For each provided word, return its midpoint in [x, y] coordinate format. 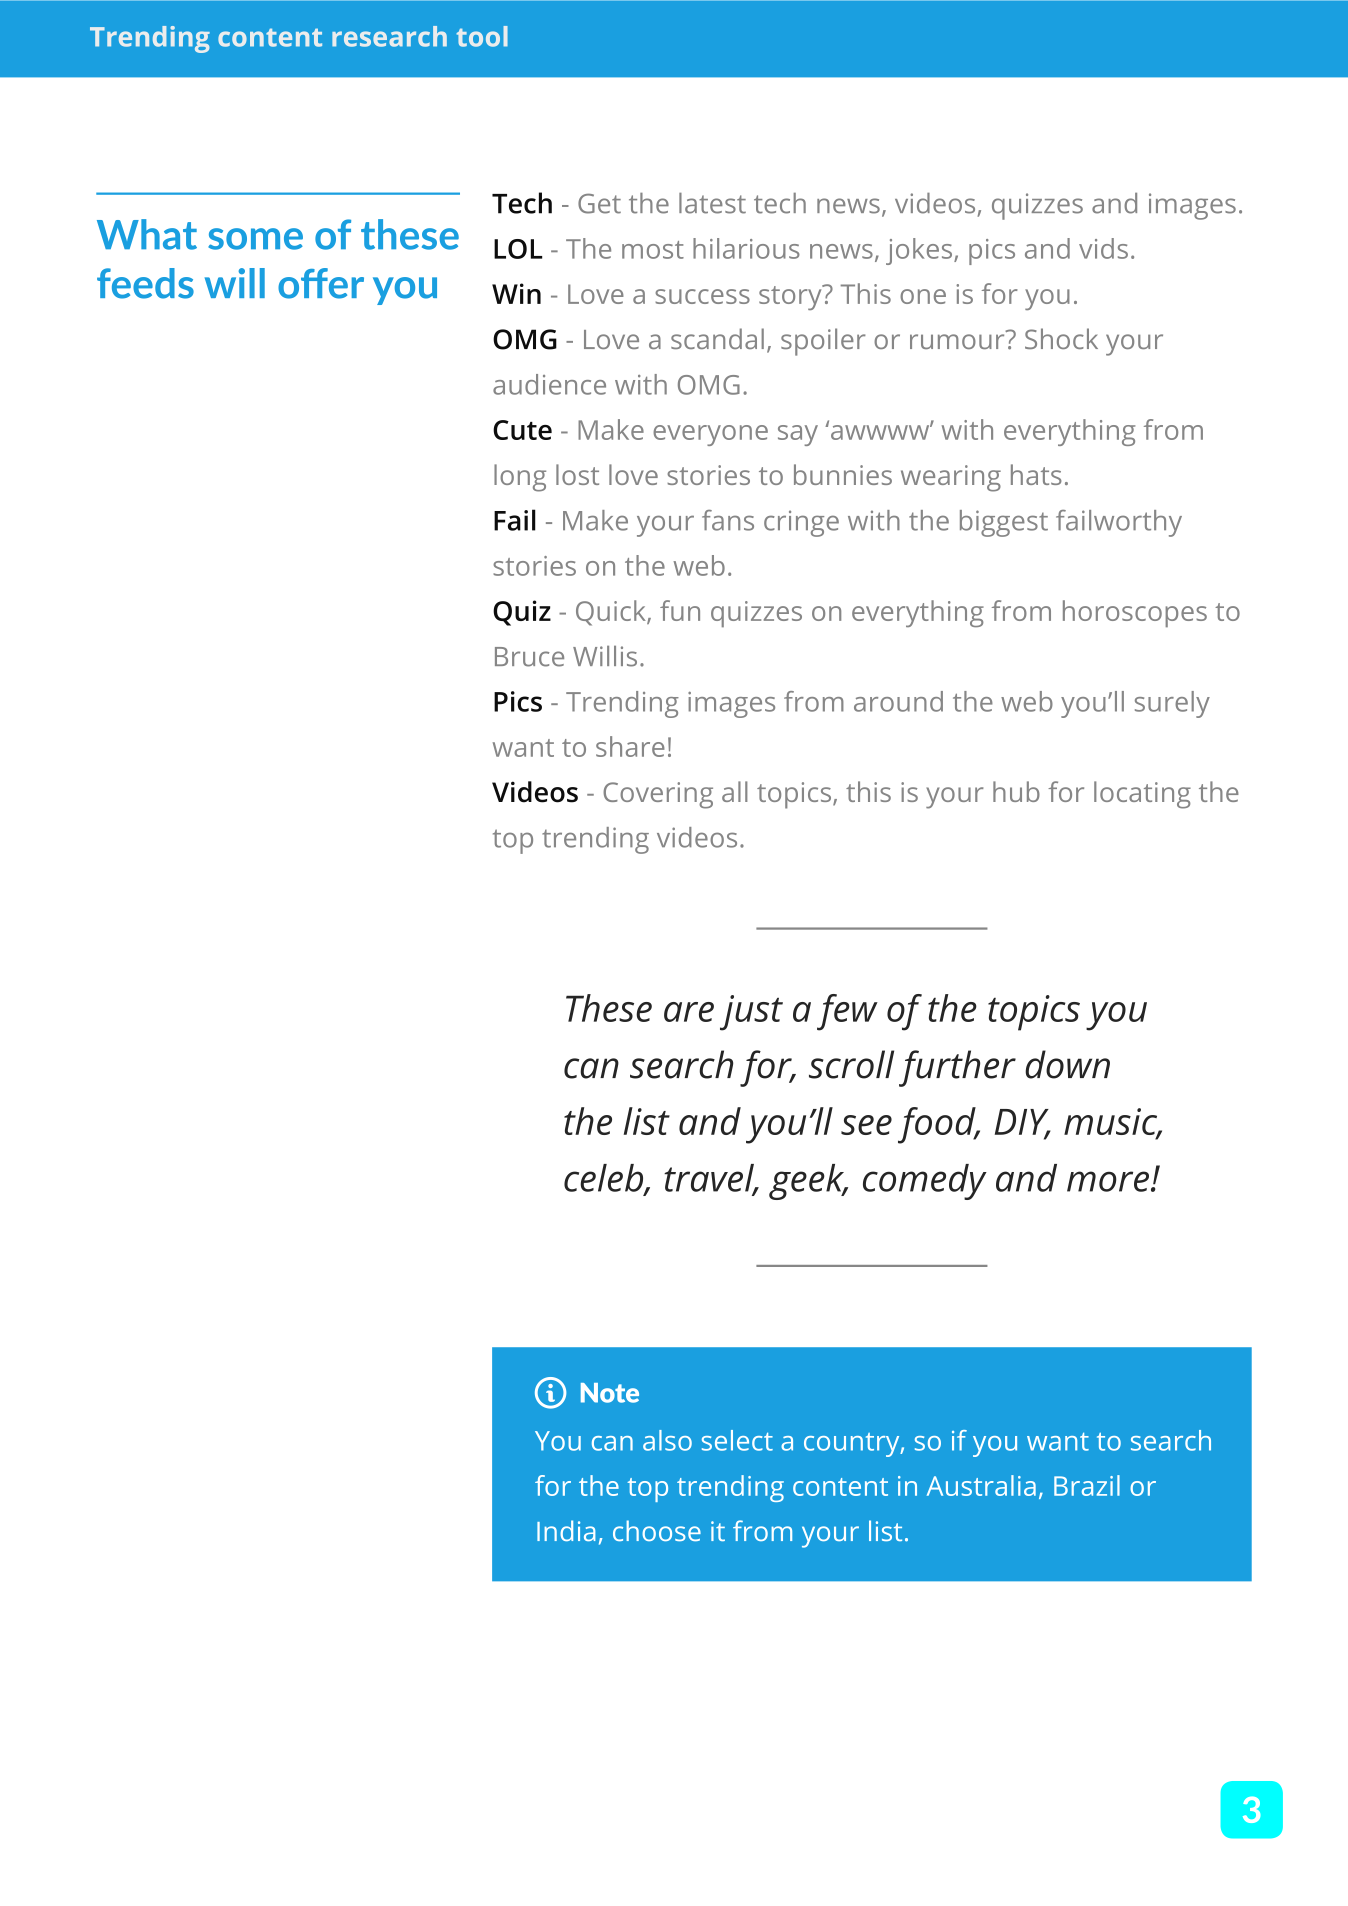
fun [680, 610]
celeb [605, 1179]
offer [321, 283]
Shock [1061, 338]
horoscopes [1135, 613]
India [566, 1530]
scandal [717, 338]
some [255, 239]
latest [712, 203]
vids [1103, 248]
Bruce [529, 657]
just [751, 1013]
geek [808, 1182]
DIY [1023, 1123]
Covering [658, 795]
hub [1016, 791]
